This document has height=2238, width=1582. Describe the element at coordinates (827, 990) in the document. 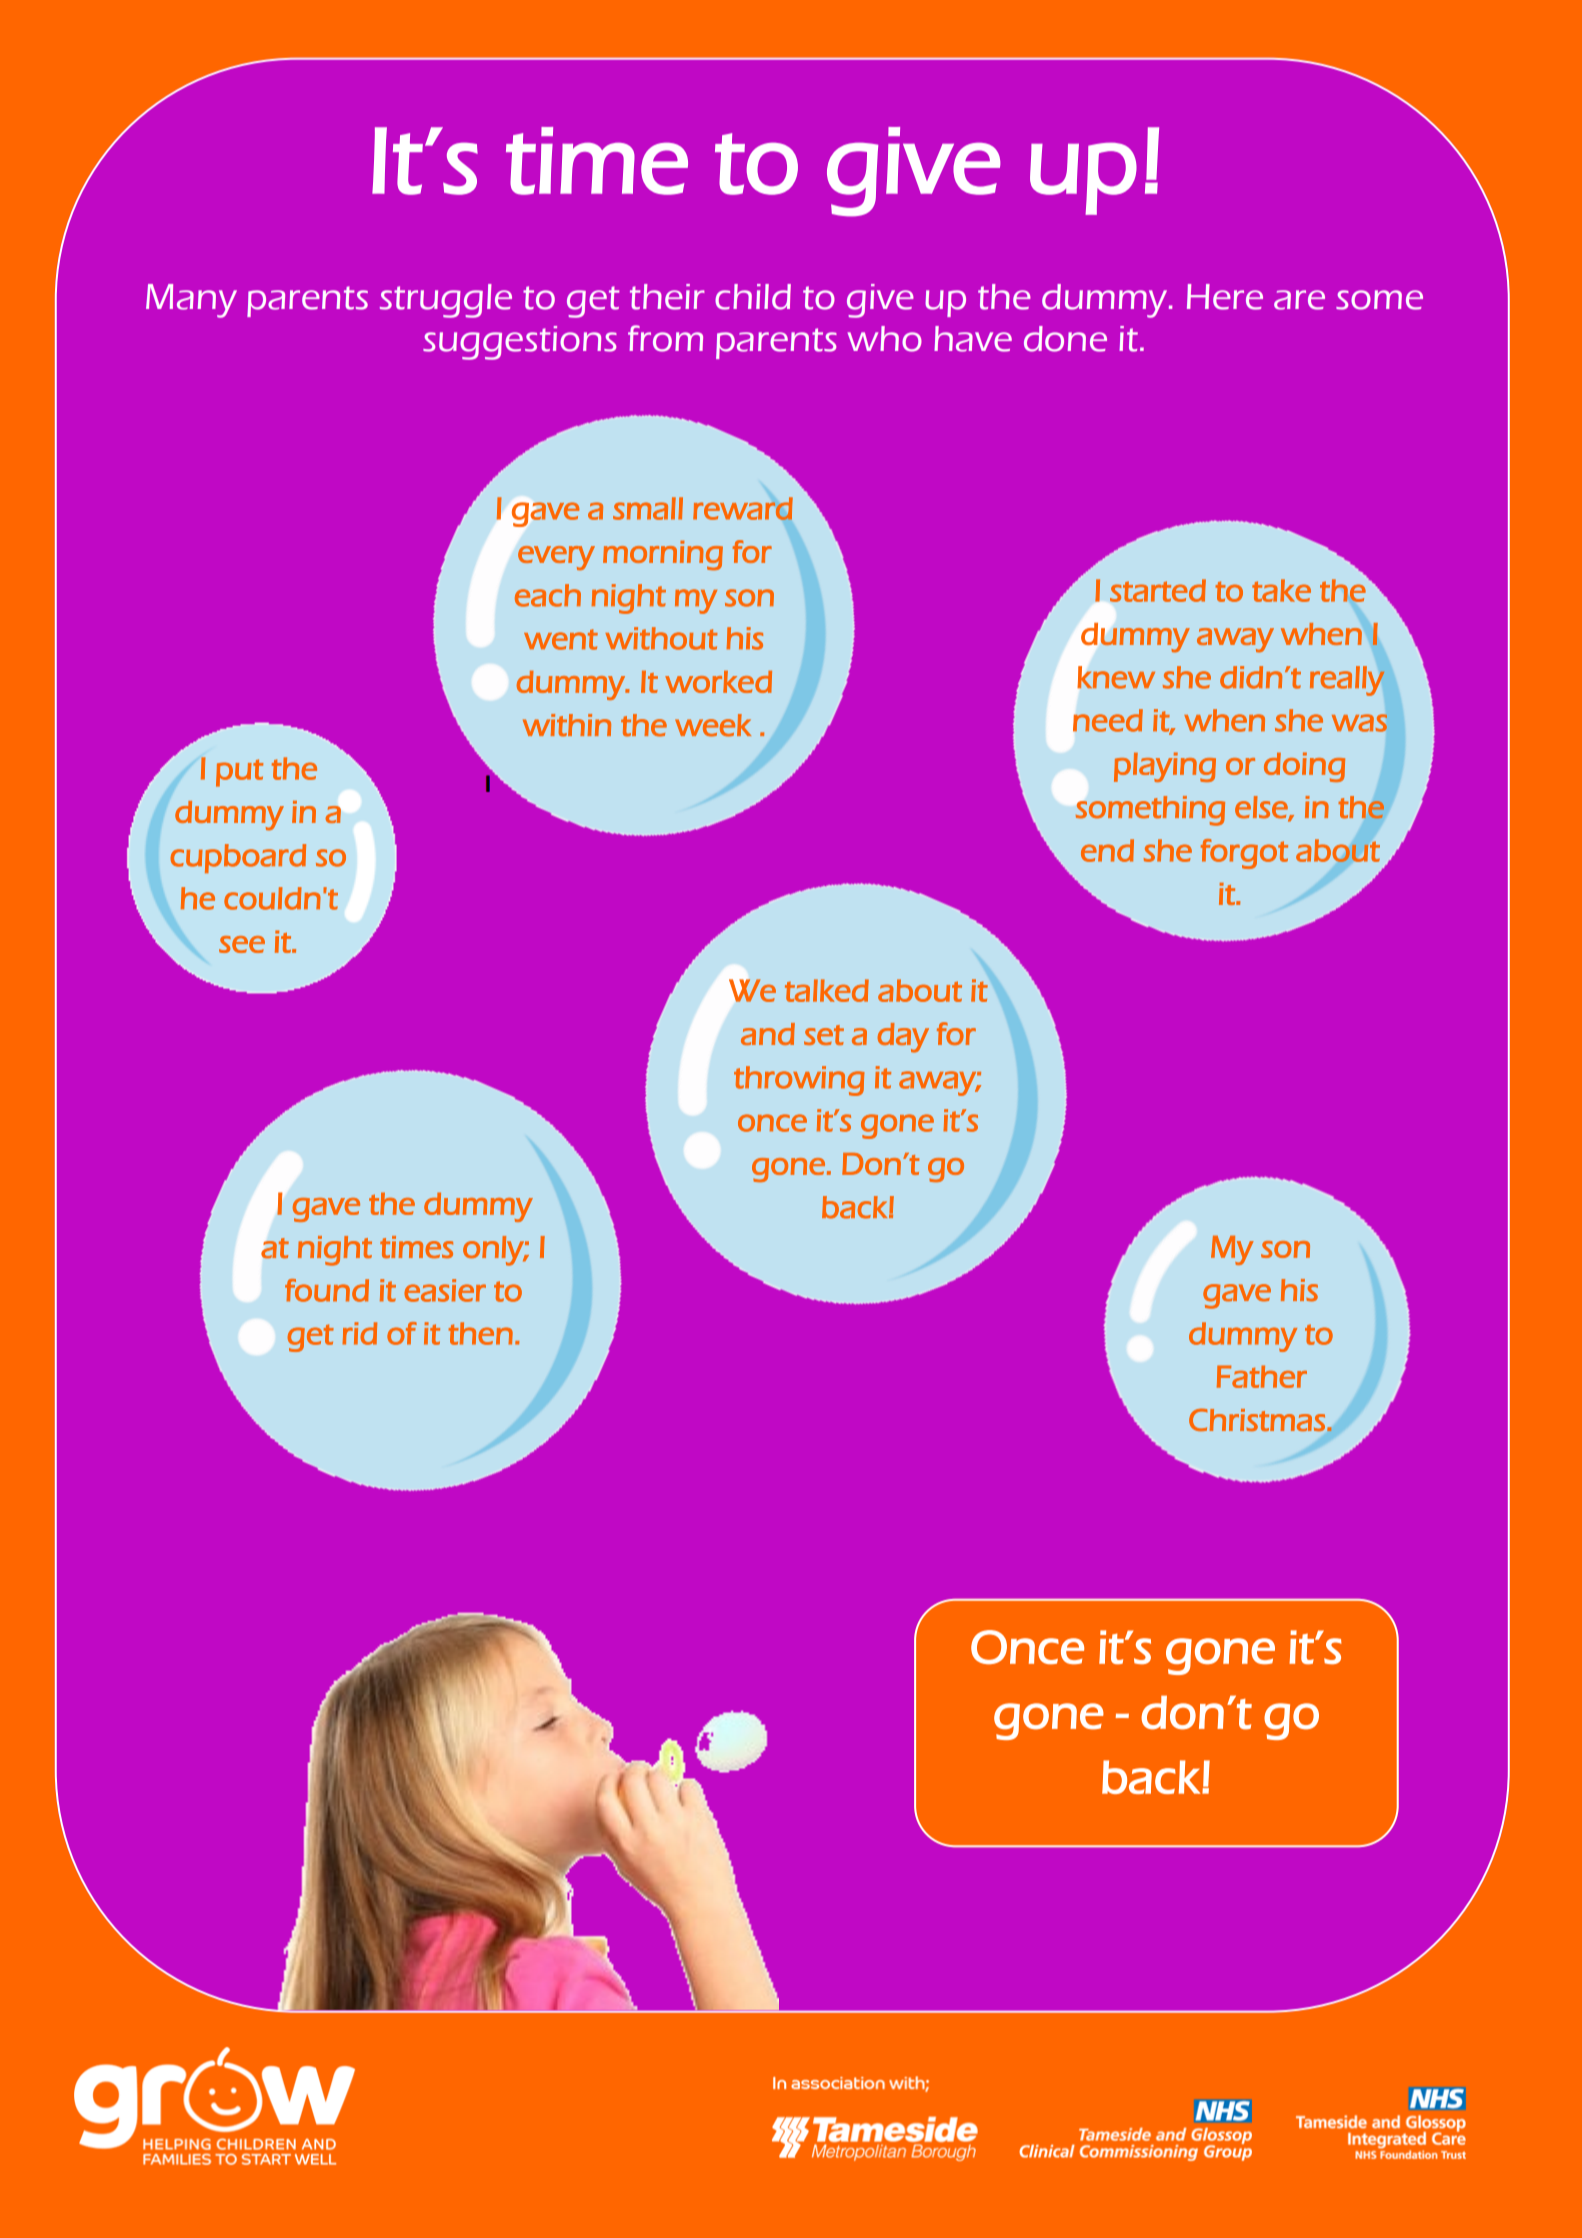

I see `talked` at that location.
